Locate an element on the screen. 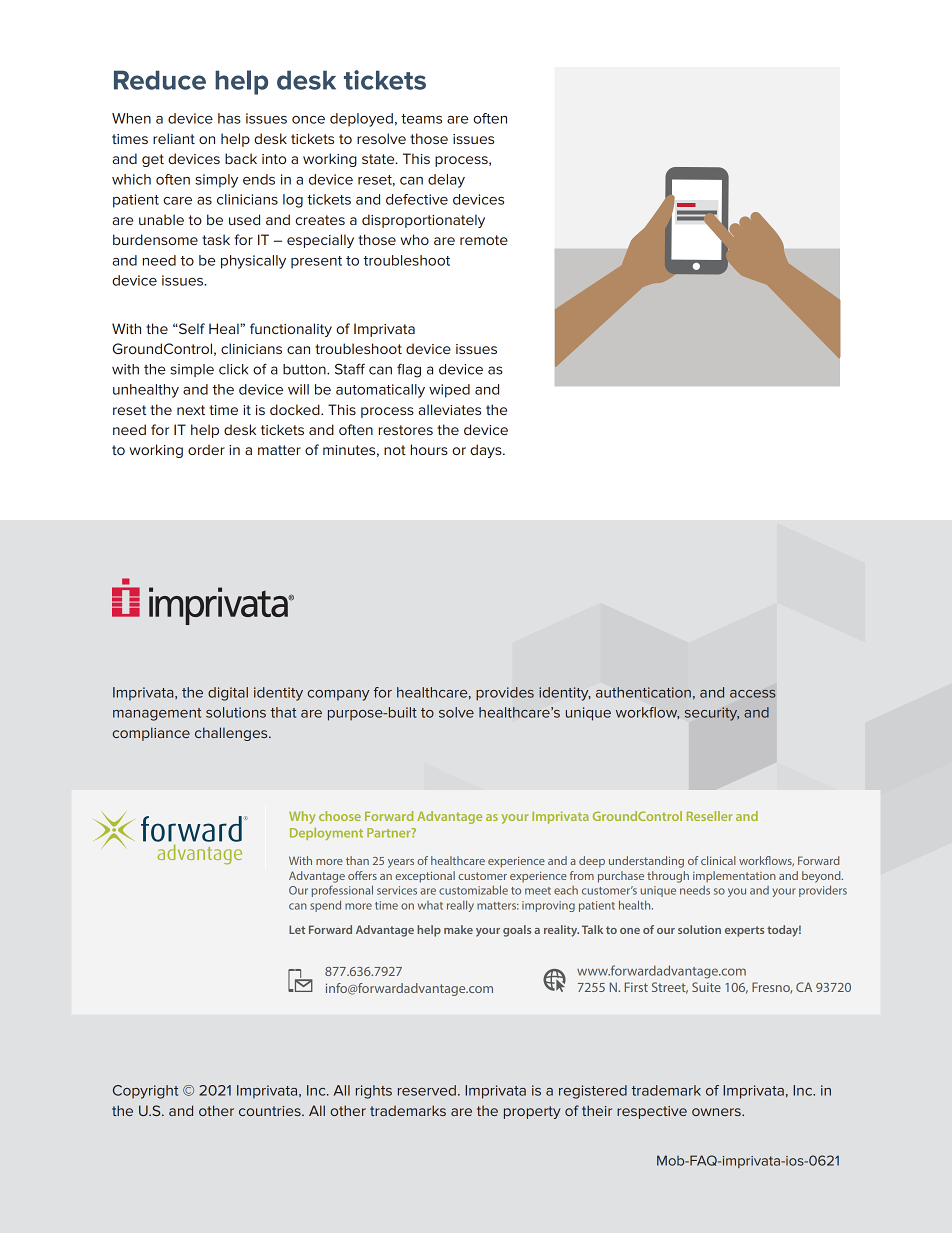 The height and width of the screenshot is (1233, 952). access is located at coordinates (753, 694).
